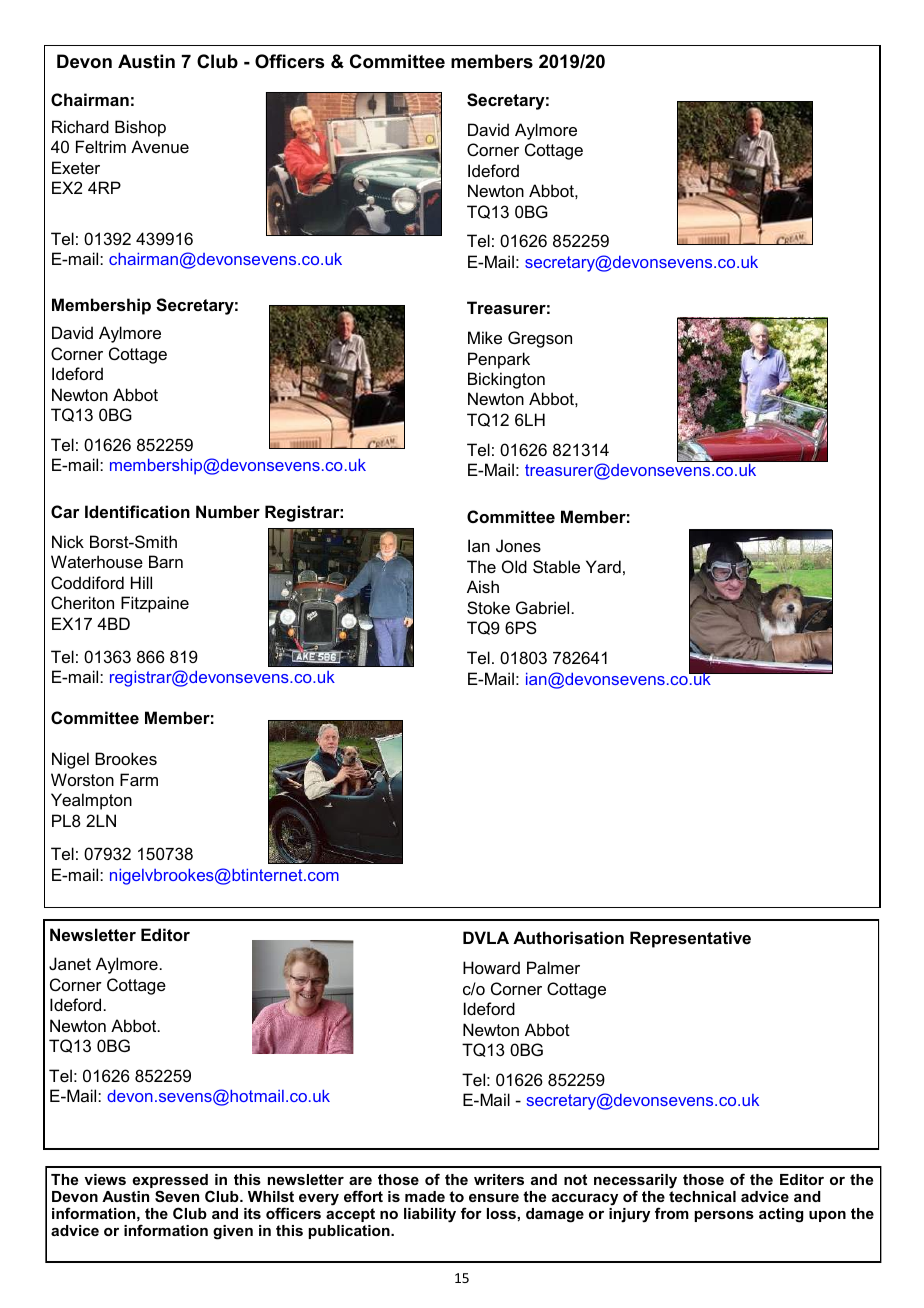  Describe the element at coordinates (425, 1196) in the image. I see `made` at that location.
